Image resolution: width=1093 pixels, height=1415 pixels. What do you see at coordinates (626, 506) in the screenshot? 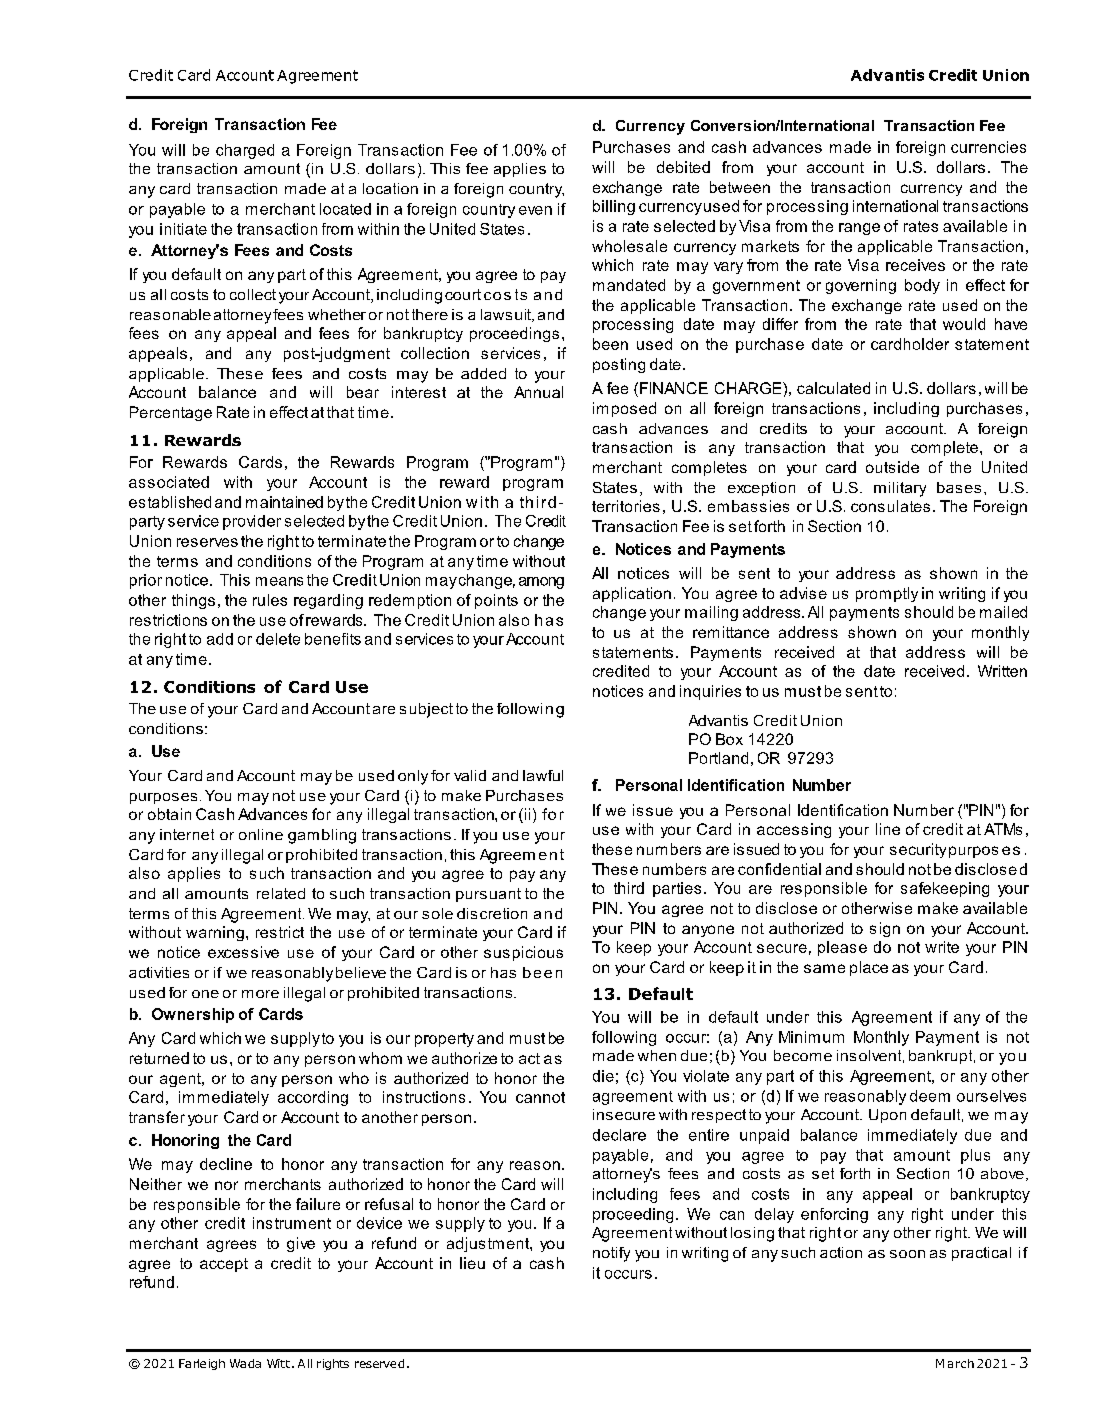
I see `territories` at bounding box center [626, 506].
